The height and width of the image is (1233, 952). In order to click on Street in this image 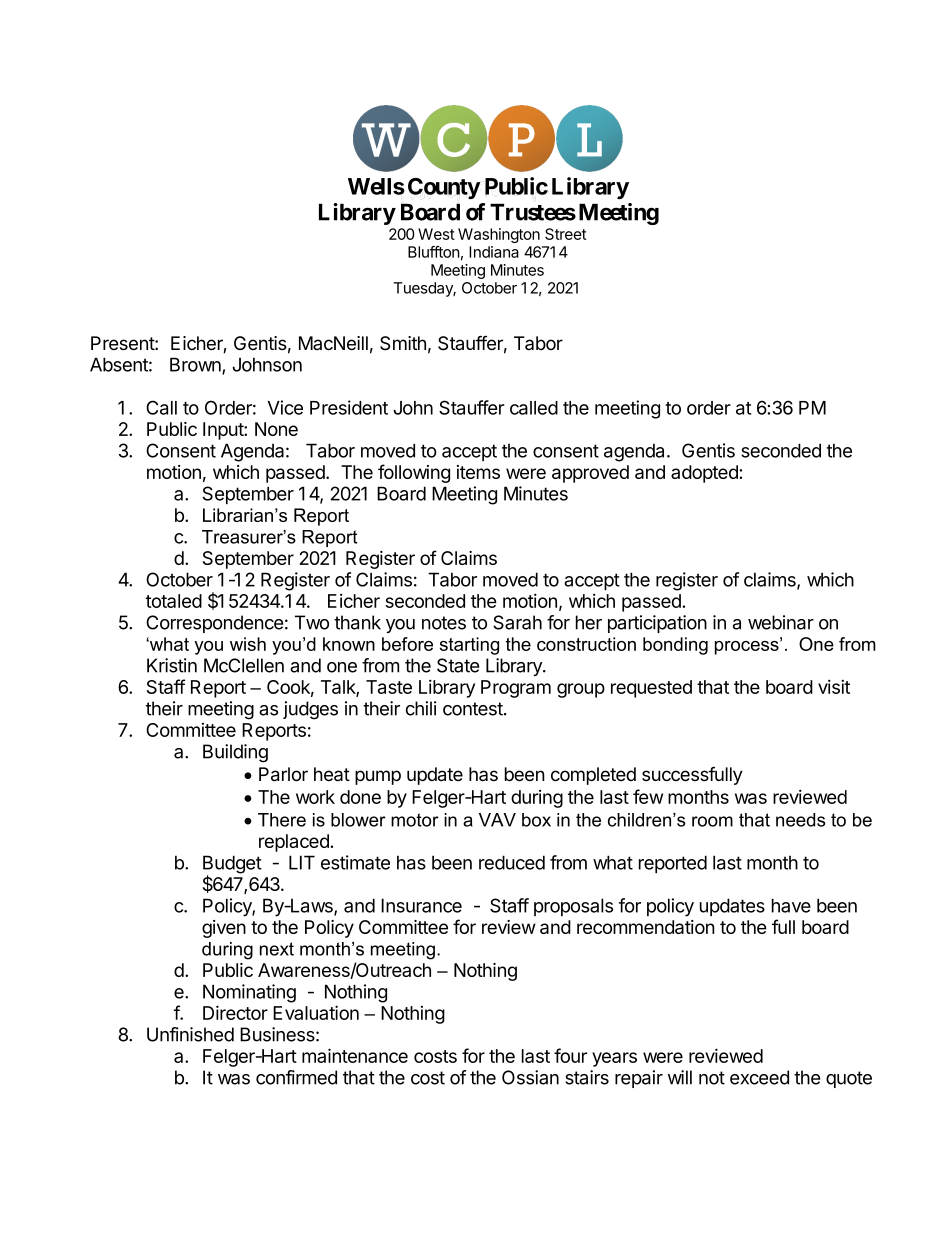, I will do `click(566, 234)`.
